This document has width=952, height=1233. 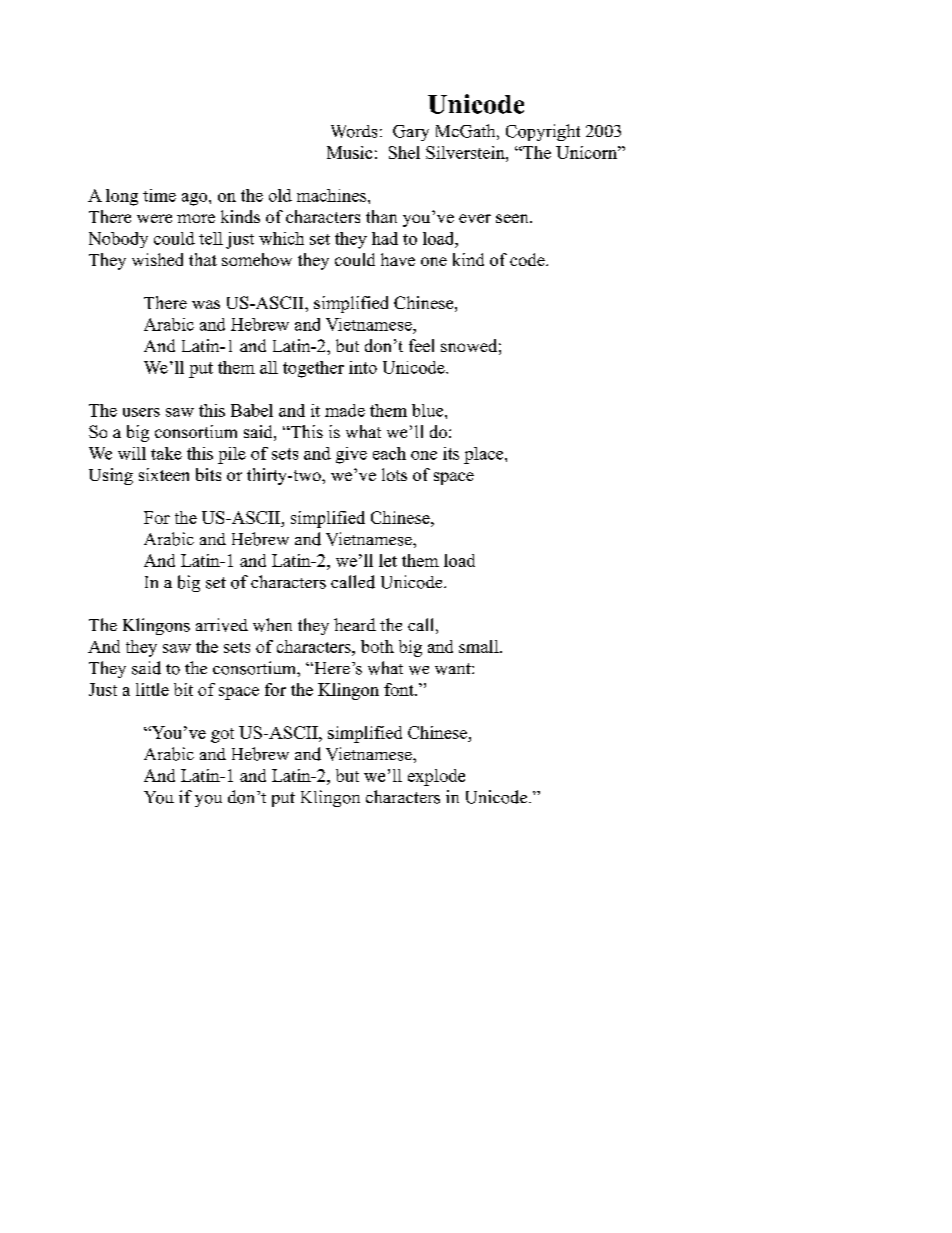 I want to click on ever, so click(x=475, y=218).
